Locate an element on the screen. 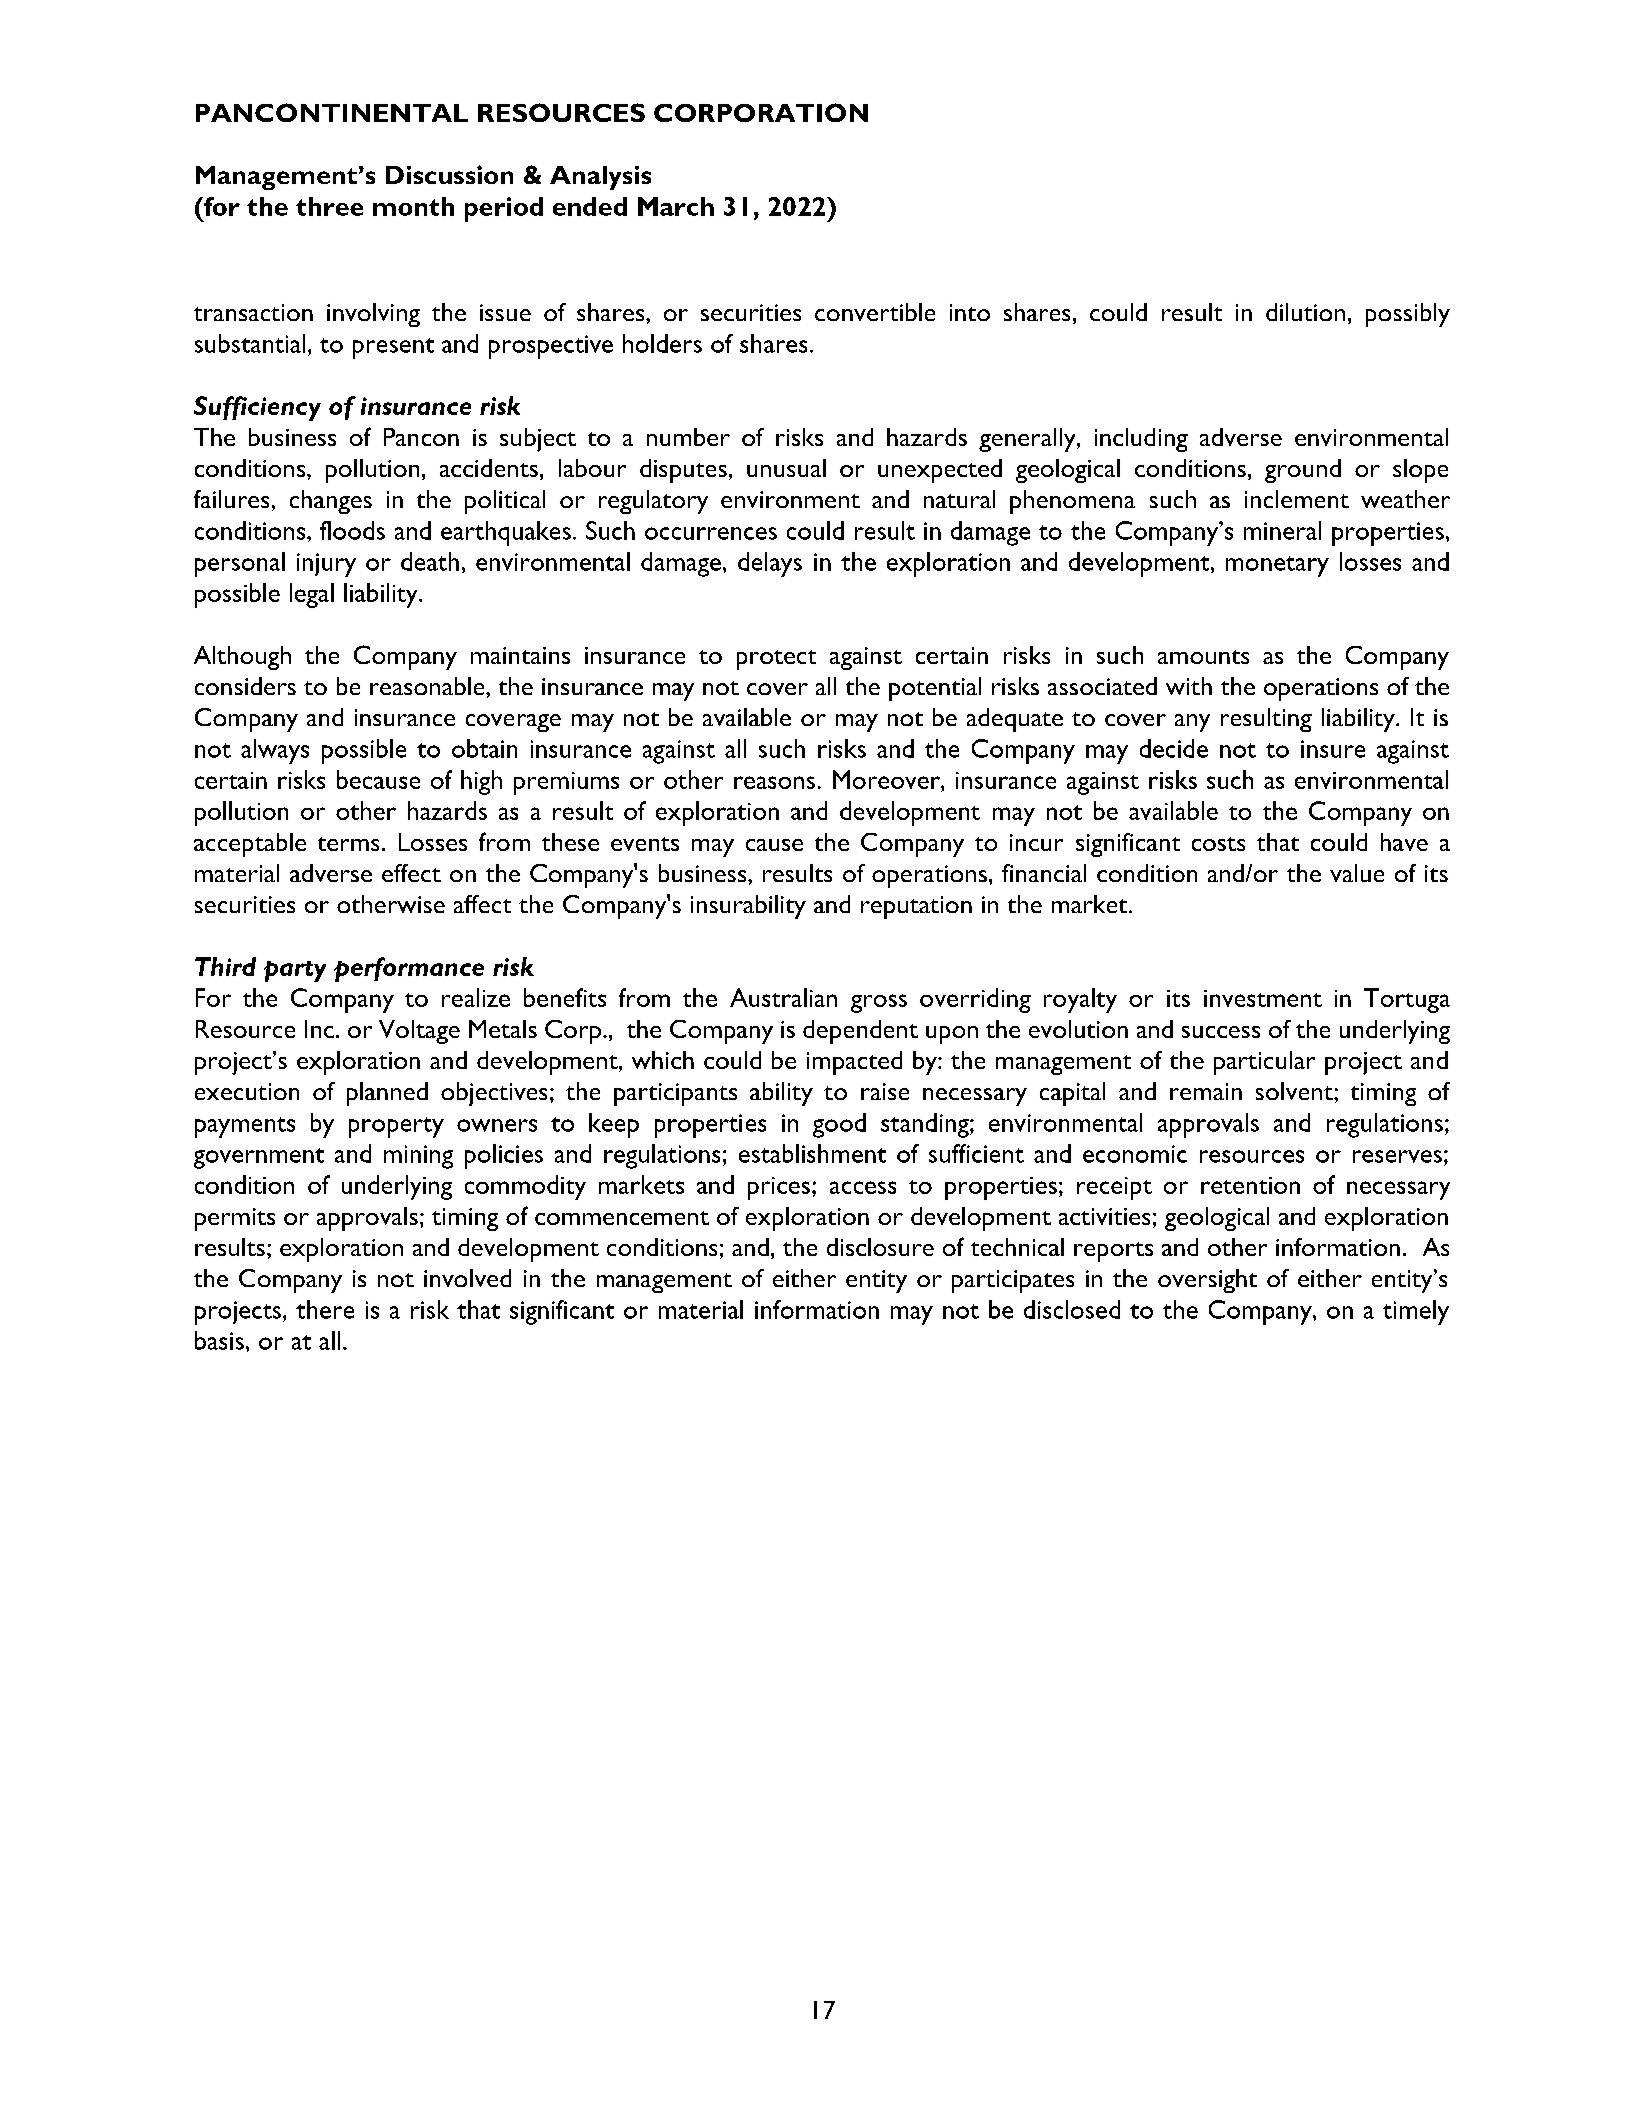  delays is located at coordinates (770, 564).
